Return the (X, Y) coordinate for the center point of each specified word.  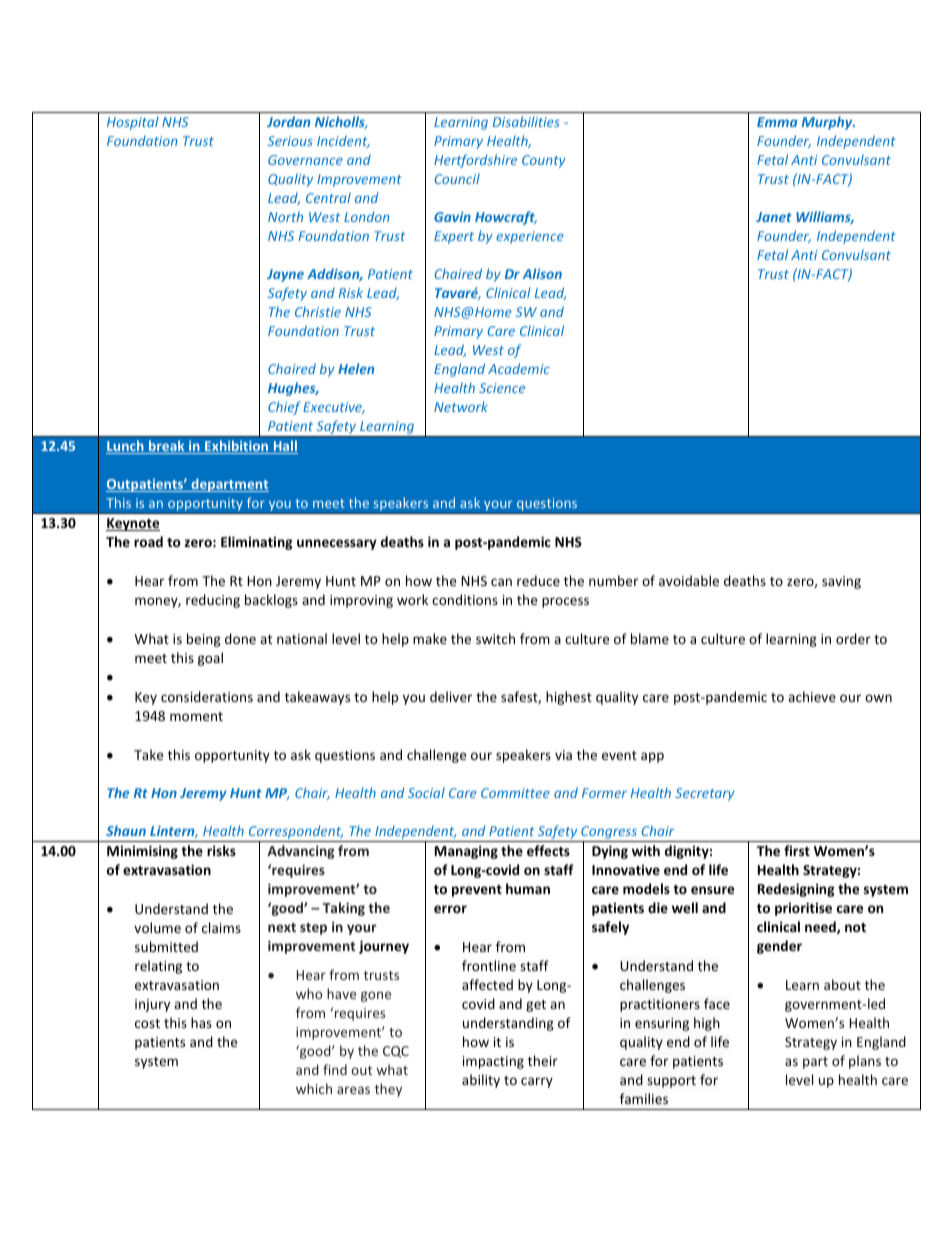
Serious (290, 141)
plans (865, 1062)
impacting (493, 1062)
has (201, 1022)
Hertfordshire (475, 161)
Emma (777, 122)
